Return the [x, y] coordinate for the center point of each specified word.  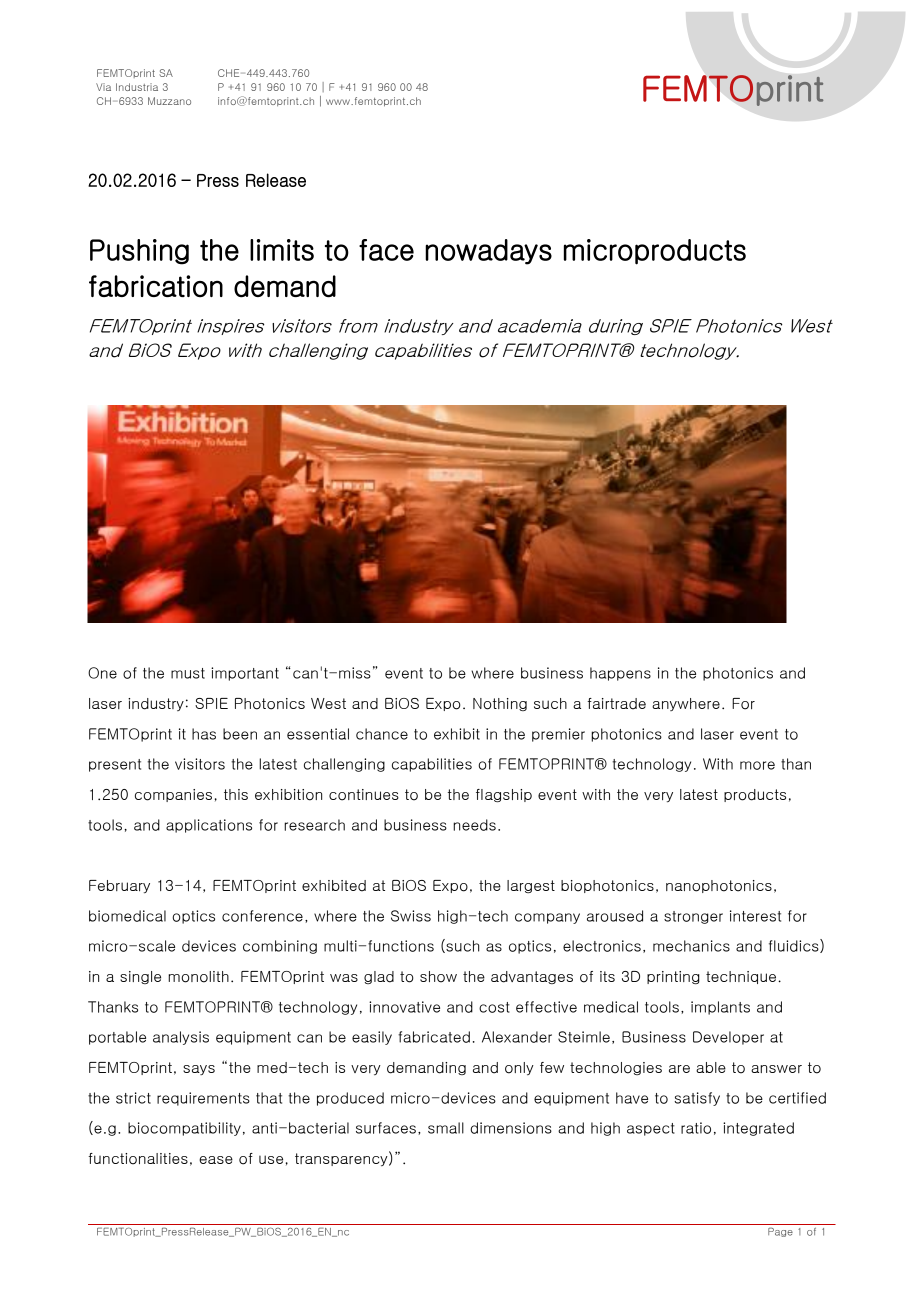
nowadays [488, 252]
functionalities [138, 1159]
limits [282, 250]
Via [103, 87]
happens [620, 674]
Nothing [500, 704]
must [188, 673]
